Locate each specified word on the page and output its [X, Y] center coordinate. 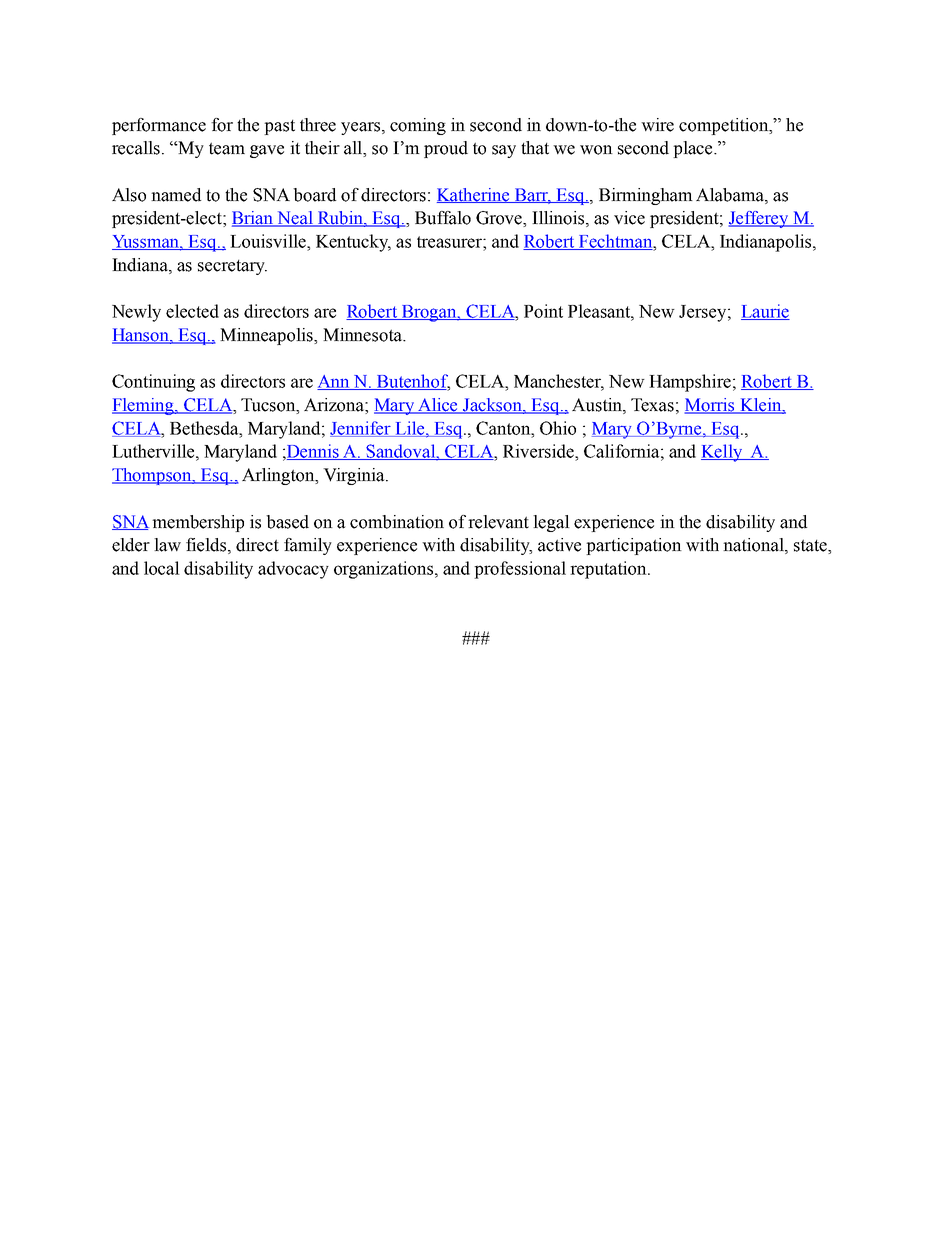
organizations [385, 570]
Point [543, 311]
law [167, 545]
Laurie [765, 312]
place [694, 149]
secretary [232, 267]
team [227, 148]
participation [634, 546]
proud [446, 149]
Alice [438, 406]
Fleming [144, 406]
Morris [710, 406]
